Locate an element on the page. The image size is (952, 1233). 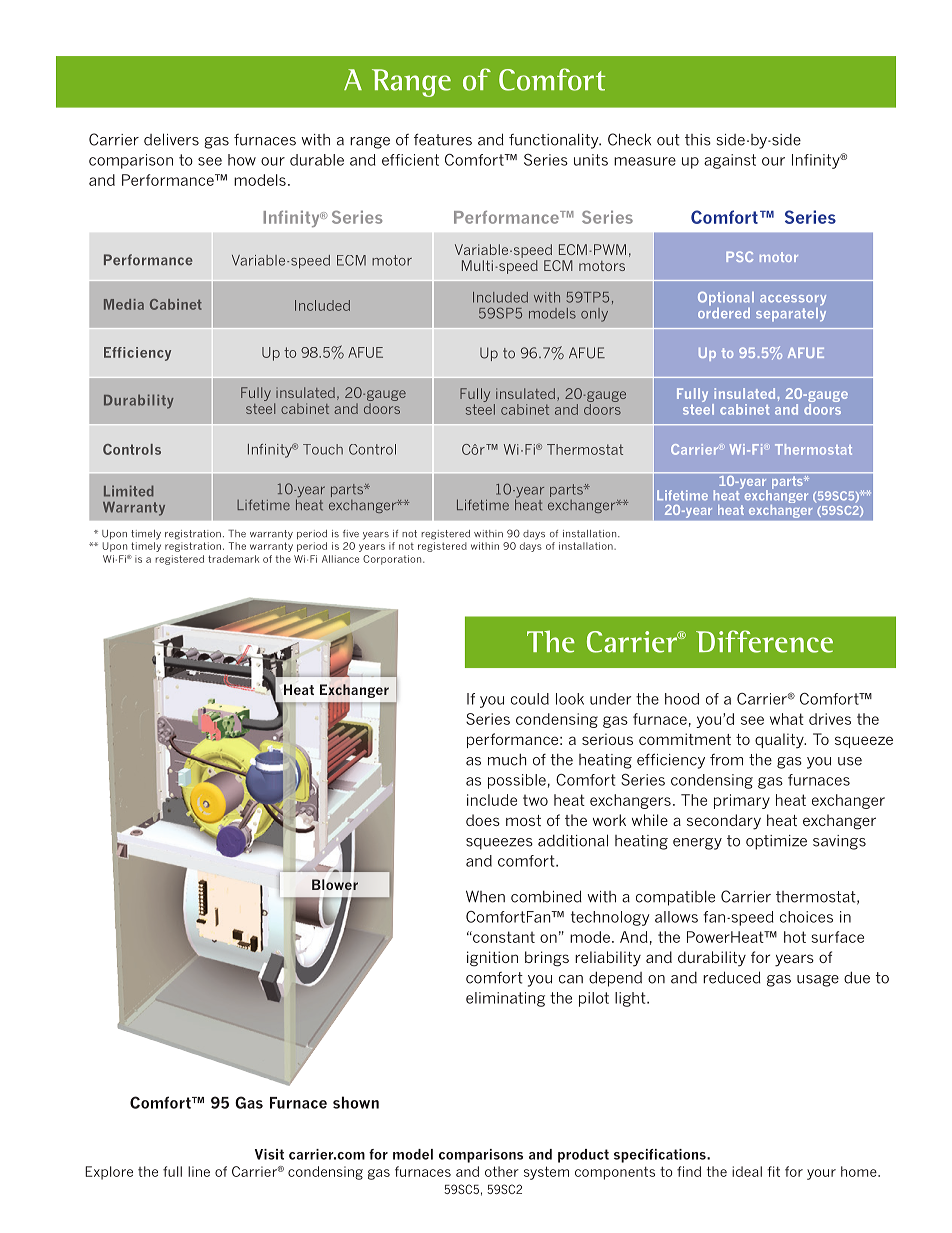
When is located at coordinates (485, 896).
